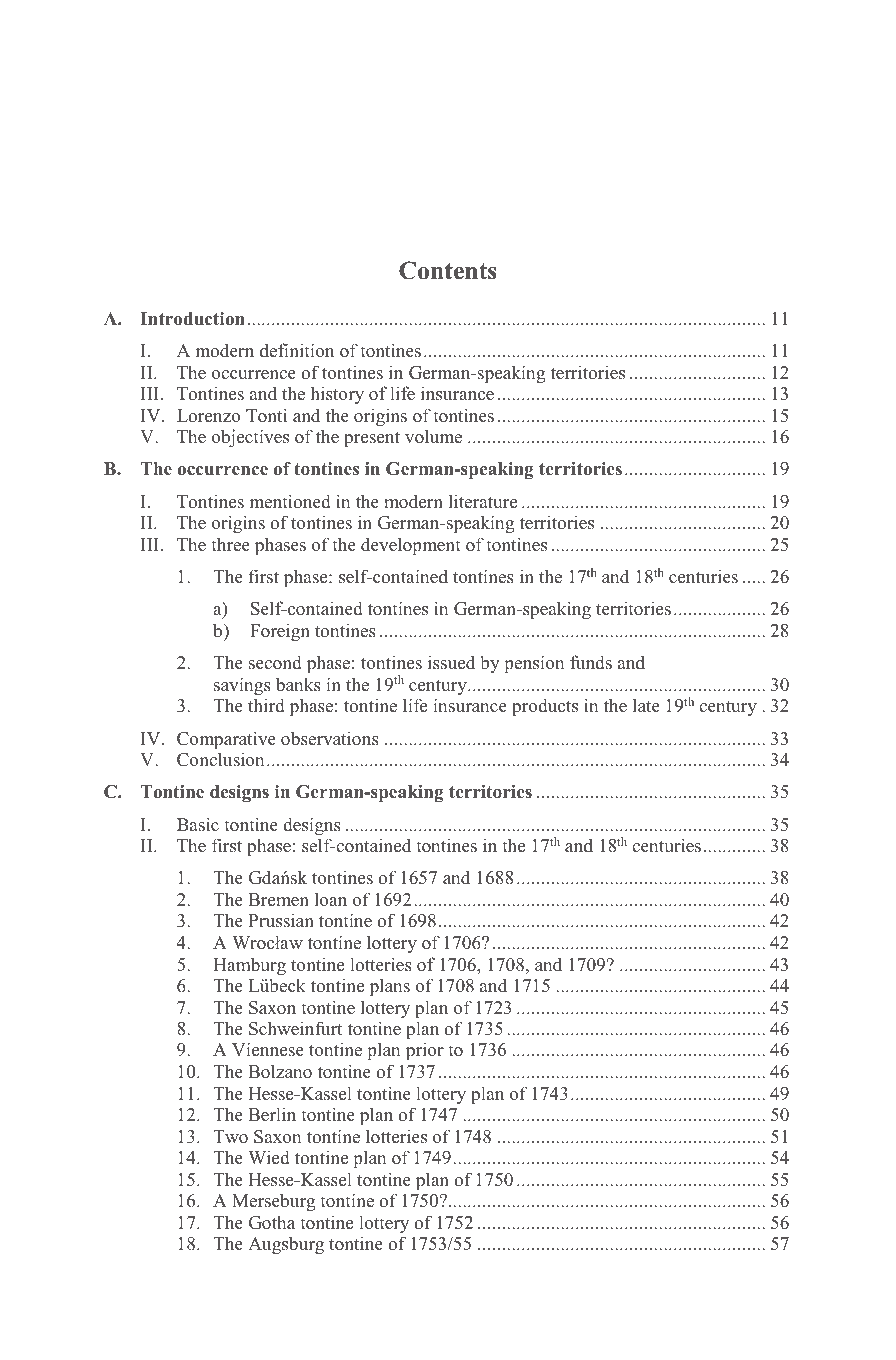 This page has width=896, height=1360. Describe the element at coordinates (646, 705) in the page. I see `late` at that location.
